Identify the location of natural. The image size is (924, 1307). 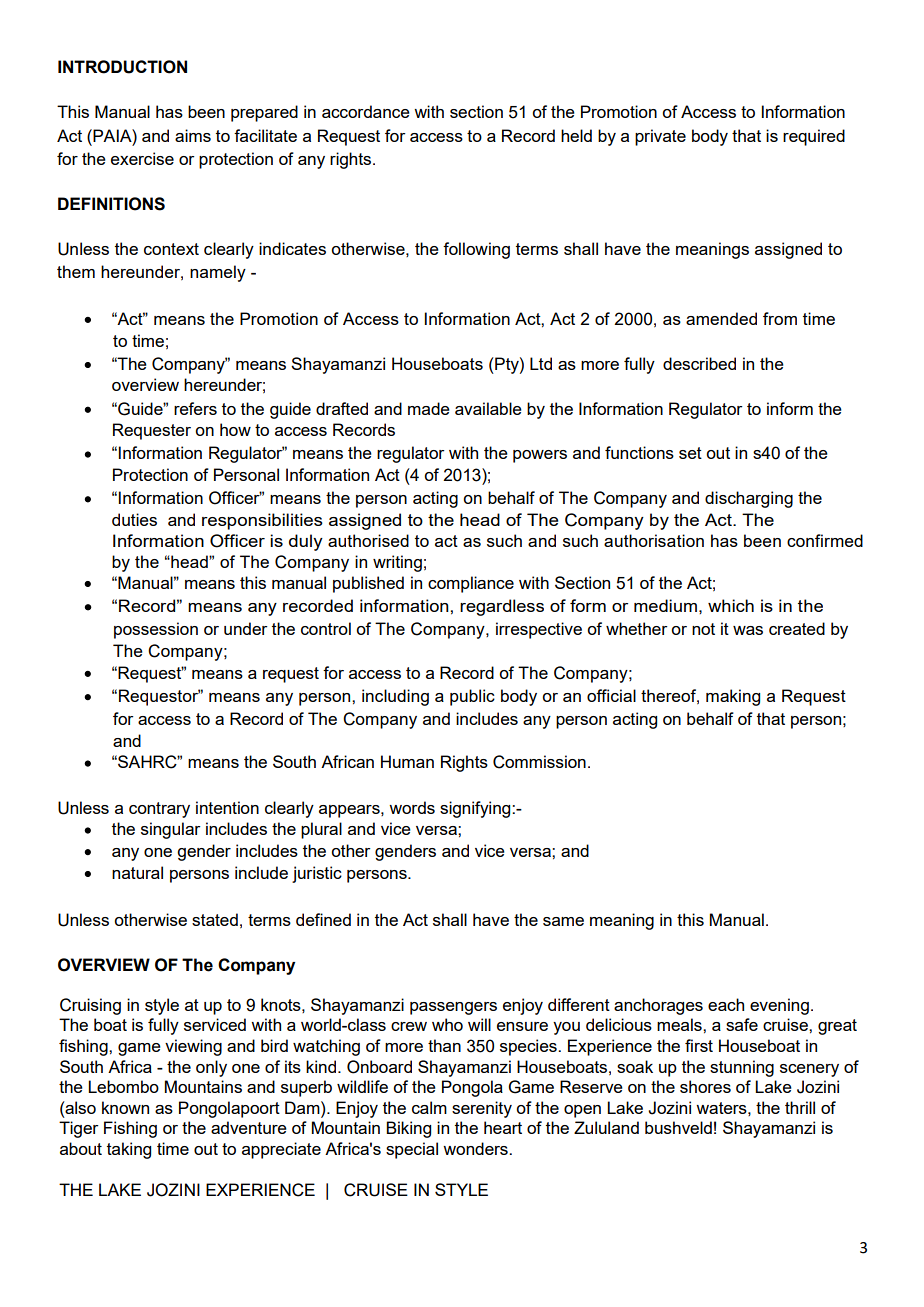
(137, 872).
